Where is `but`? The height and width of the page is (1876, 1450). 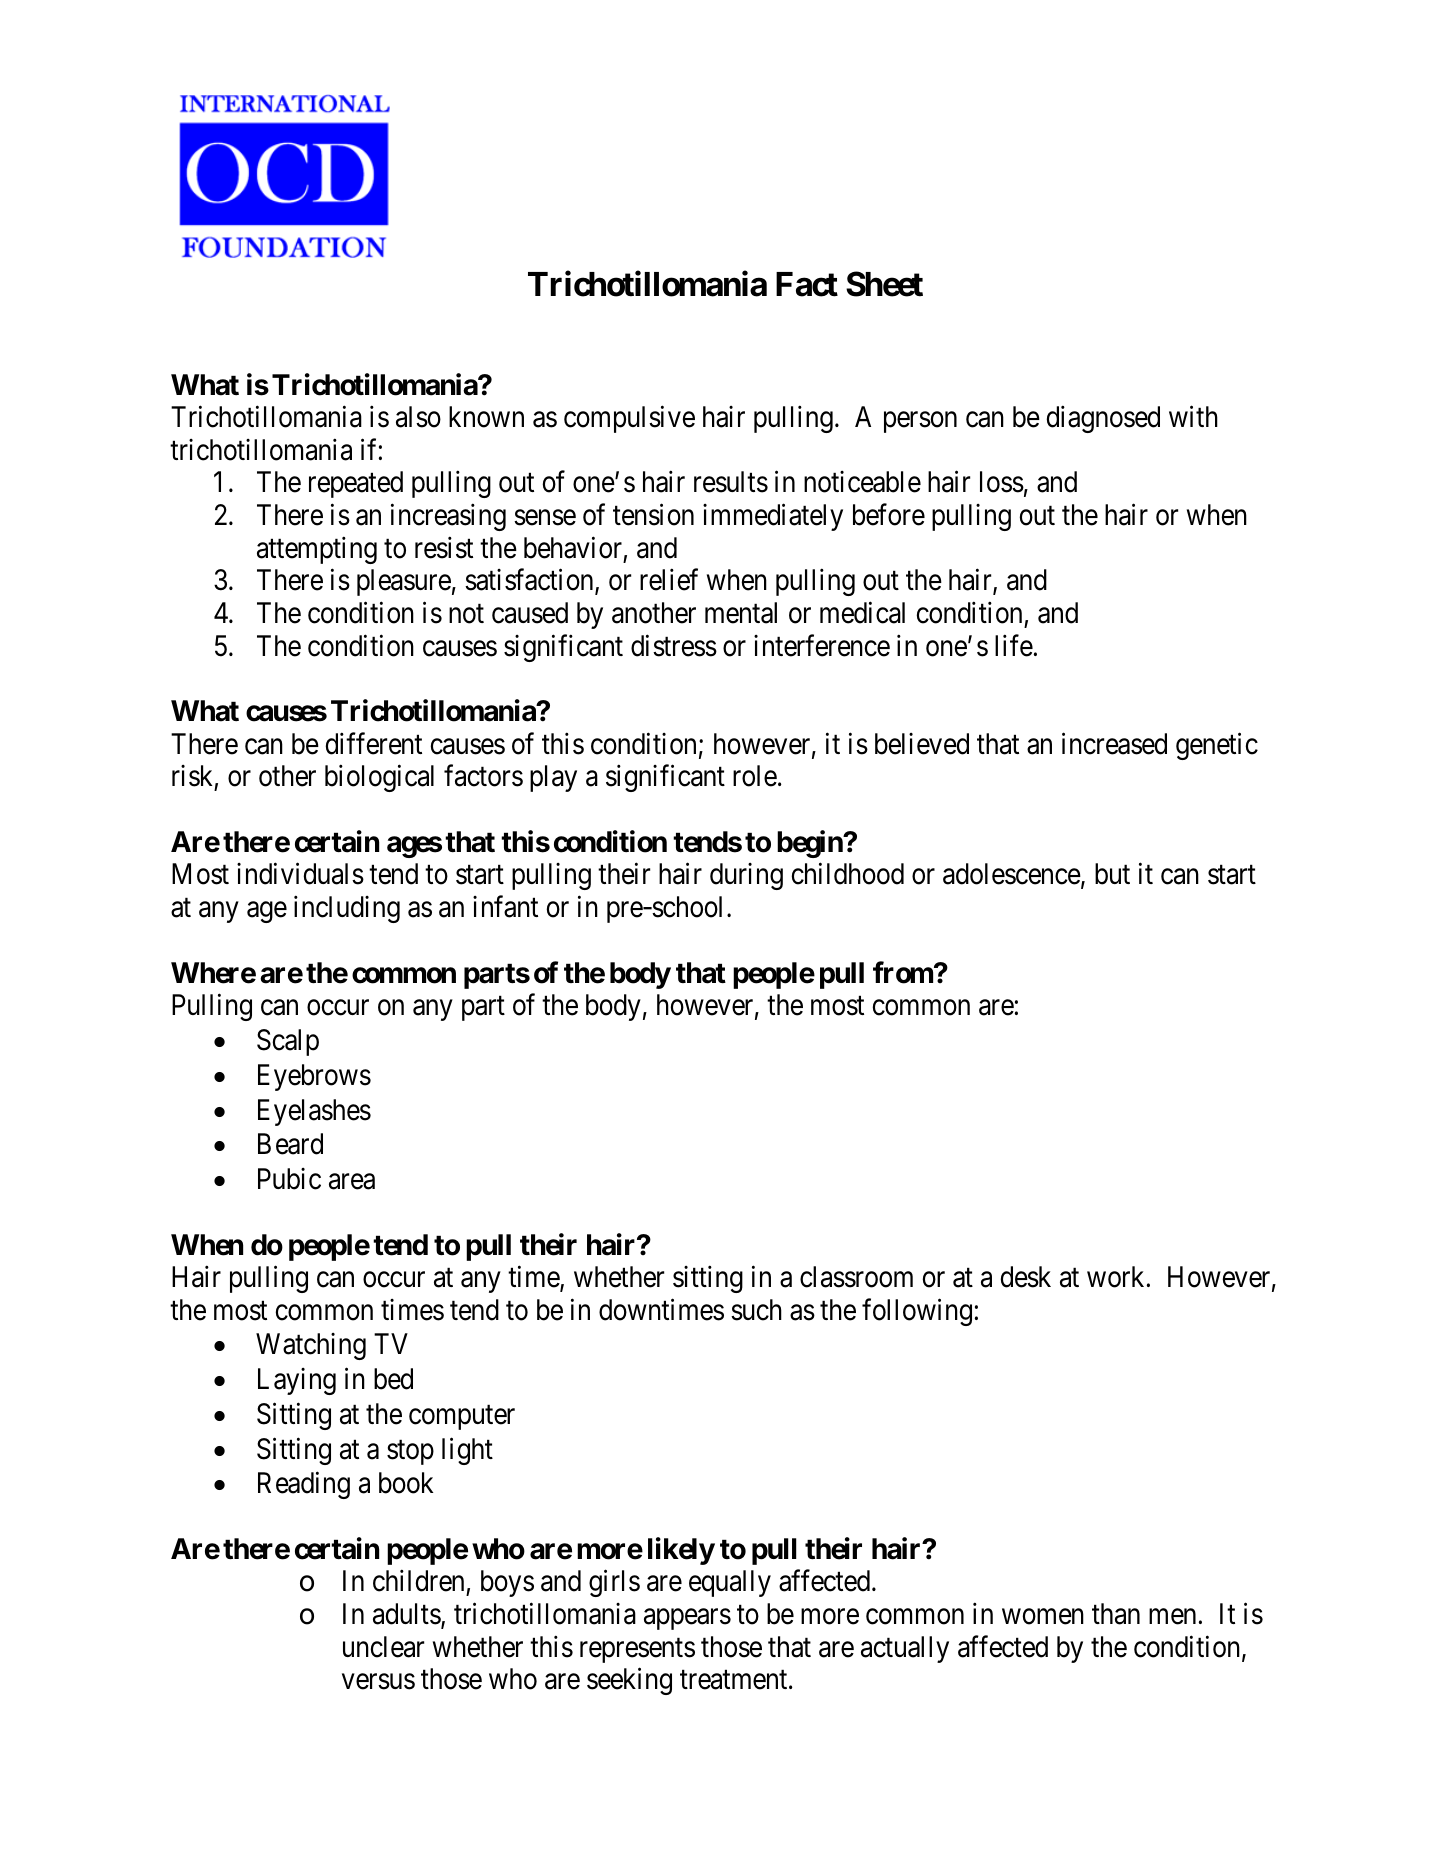 but is located at coordinates (1112, 874).
